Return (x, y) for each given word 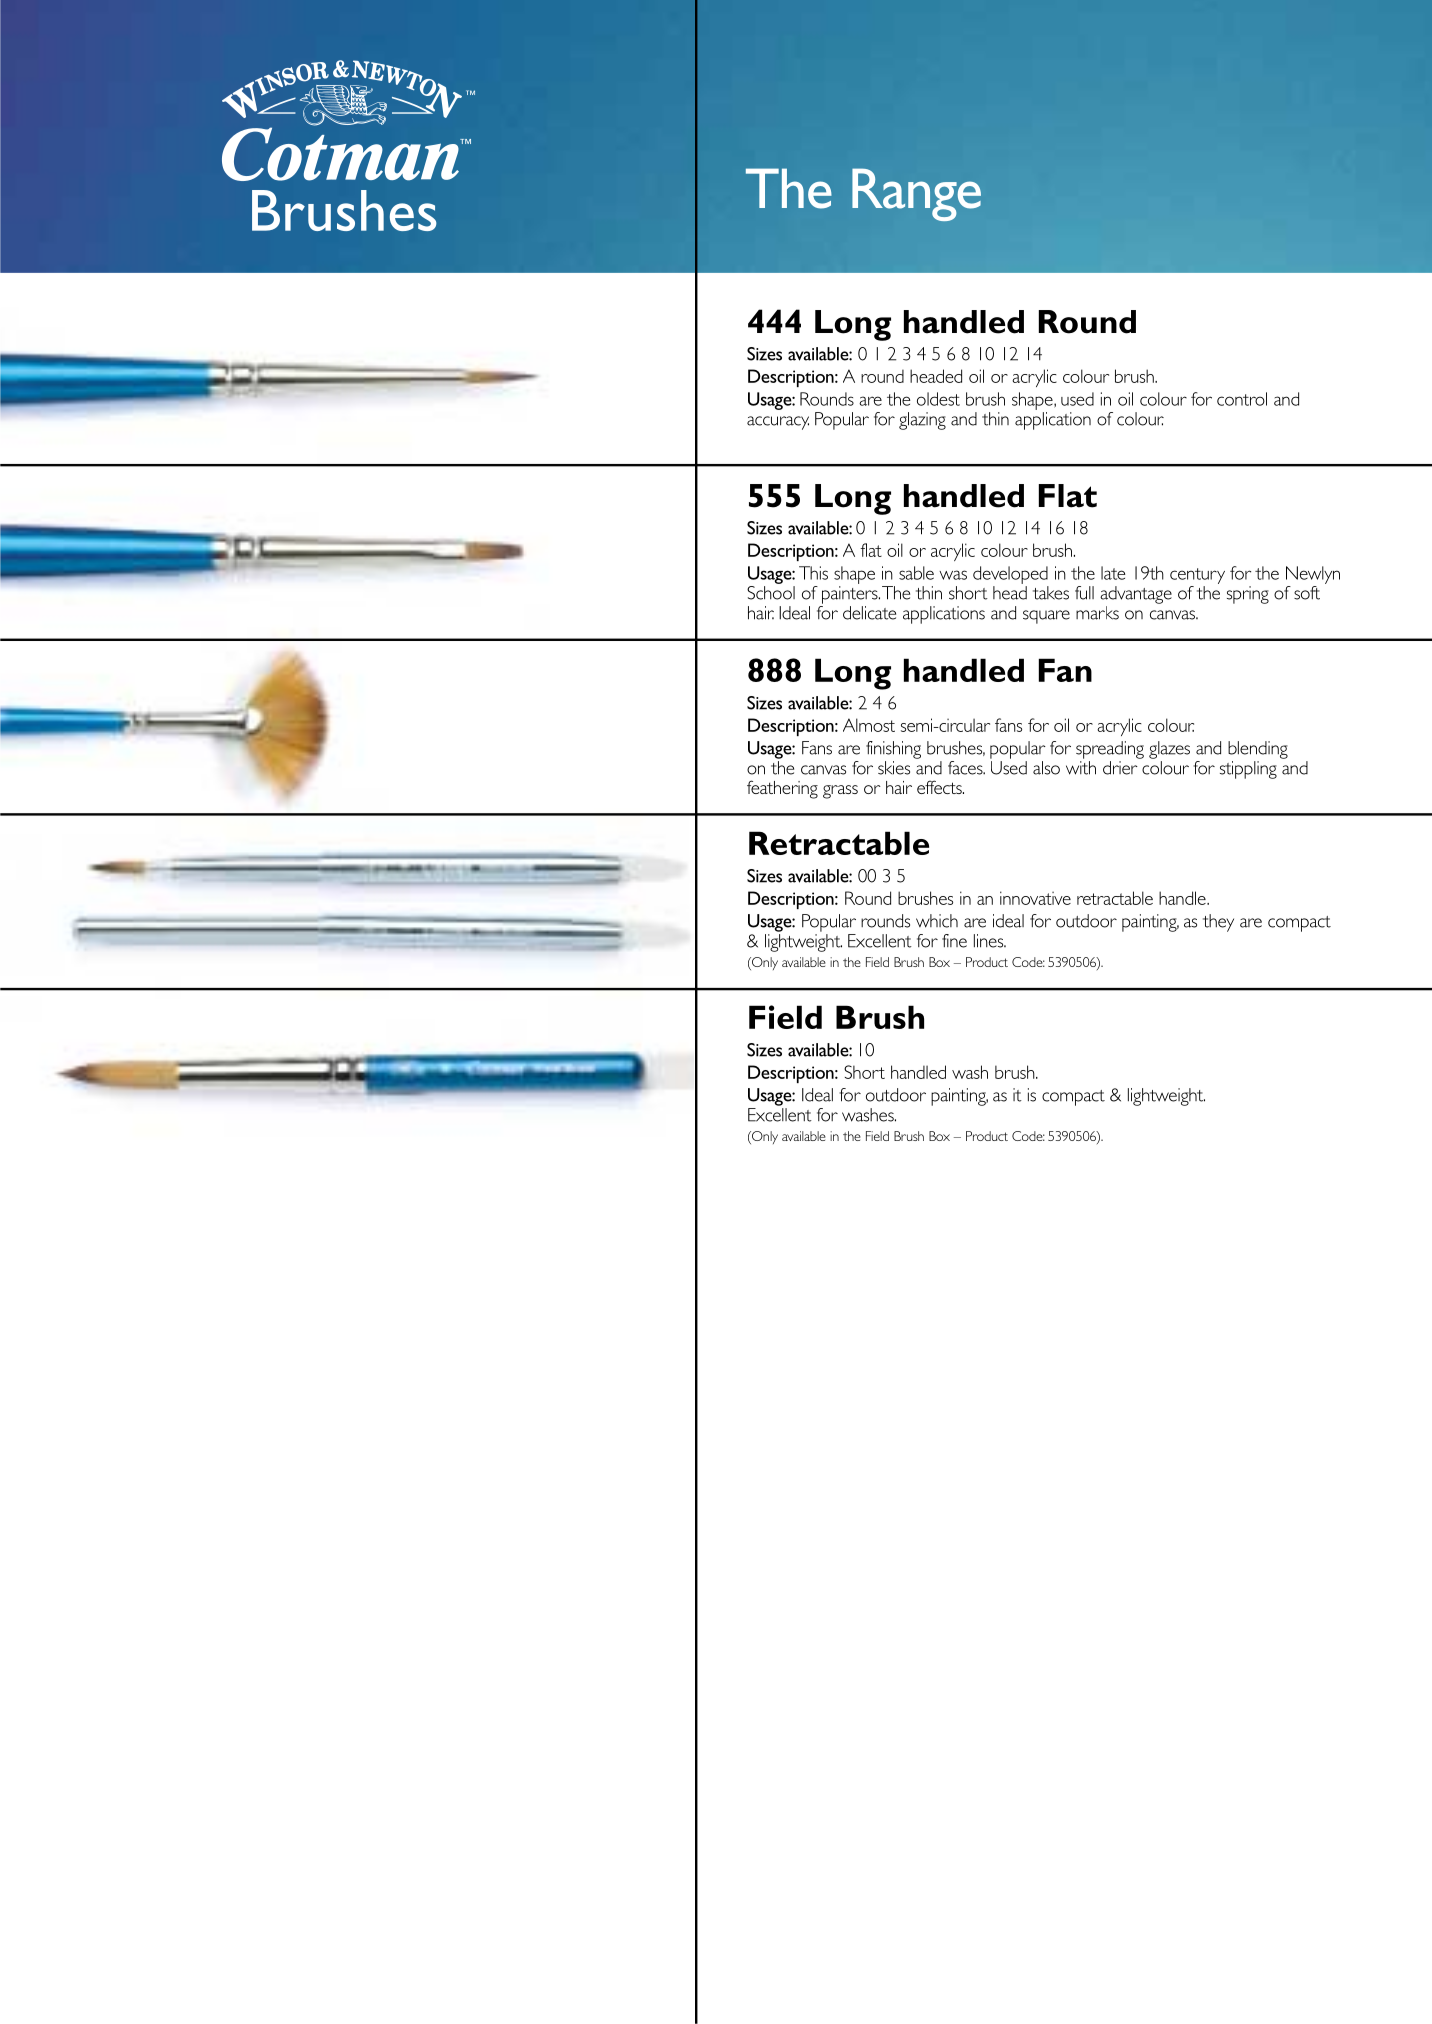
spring (1248, 595)
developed (1010, 575)
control (1242, 399)
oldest (938, 399)
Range (916, 195)
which (937, 921)
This (813, 573)
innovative (1035, 898)
